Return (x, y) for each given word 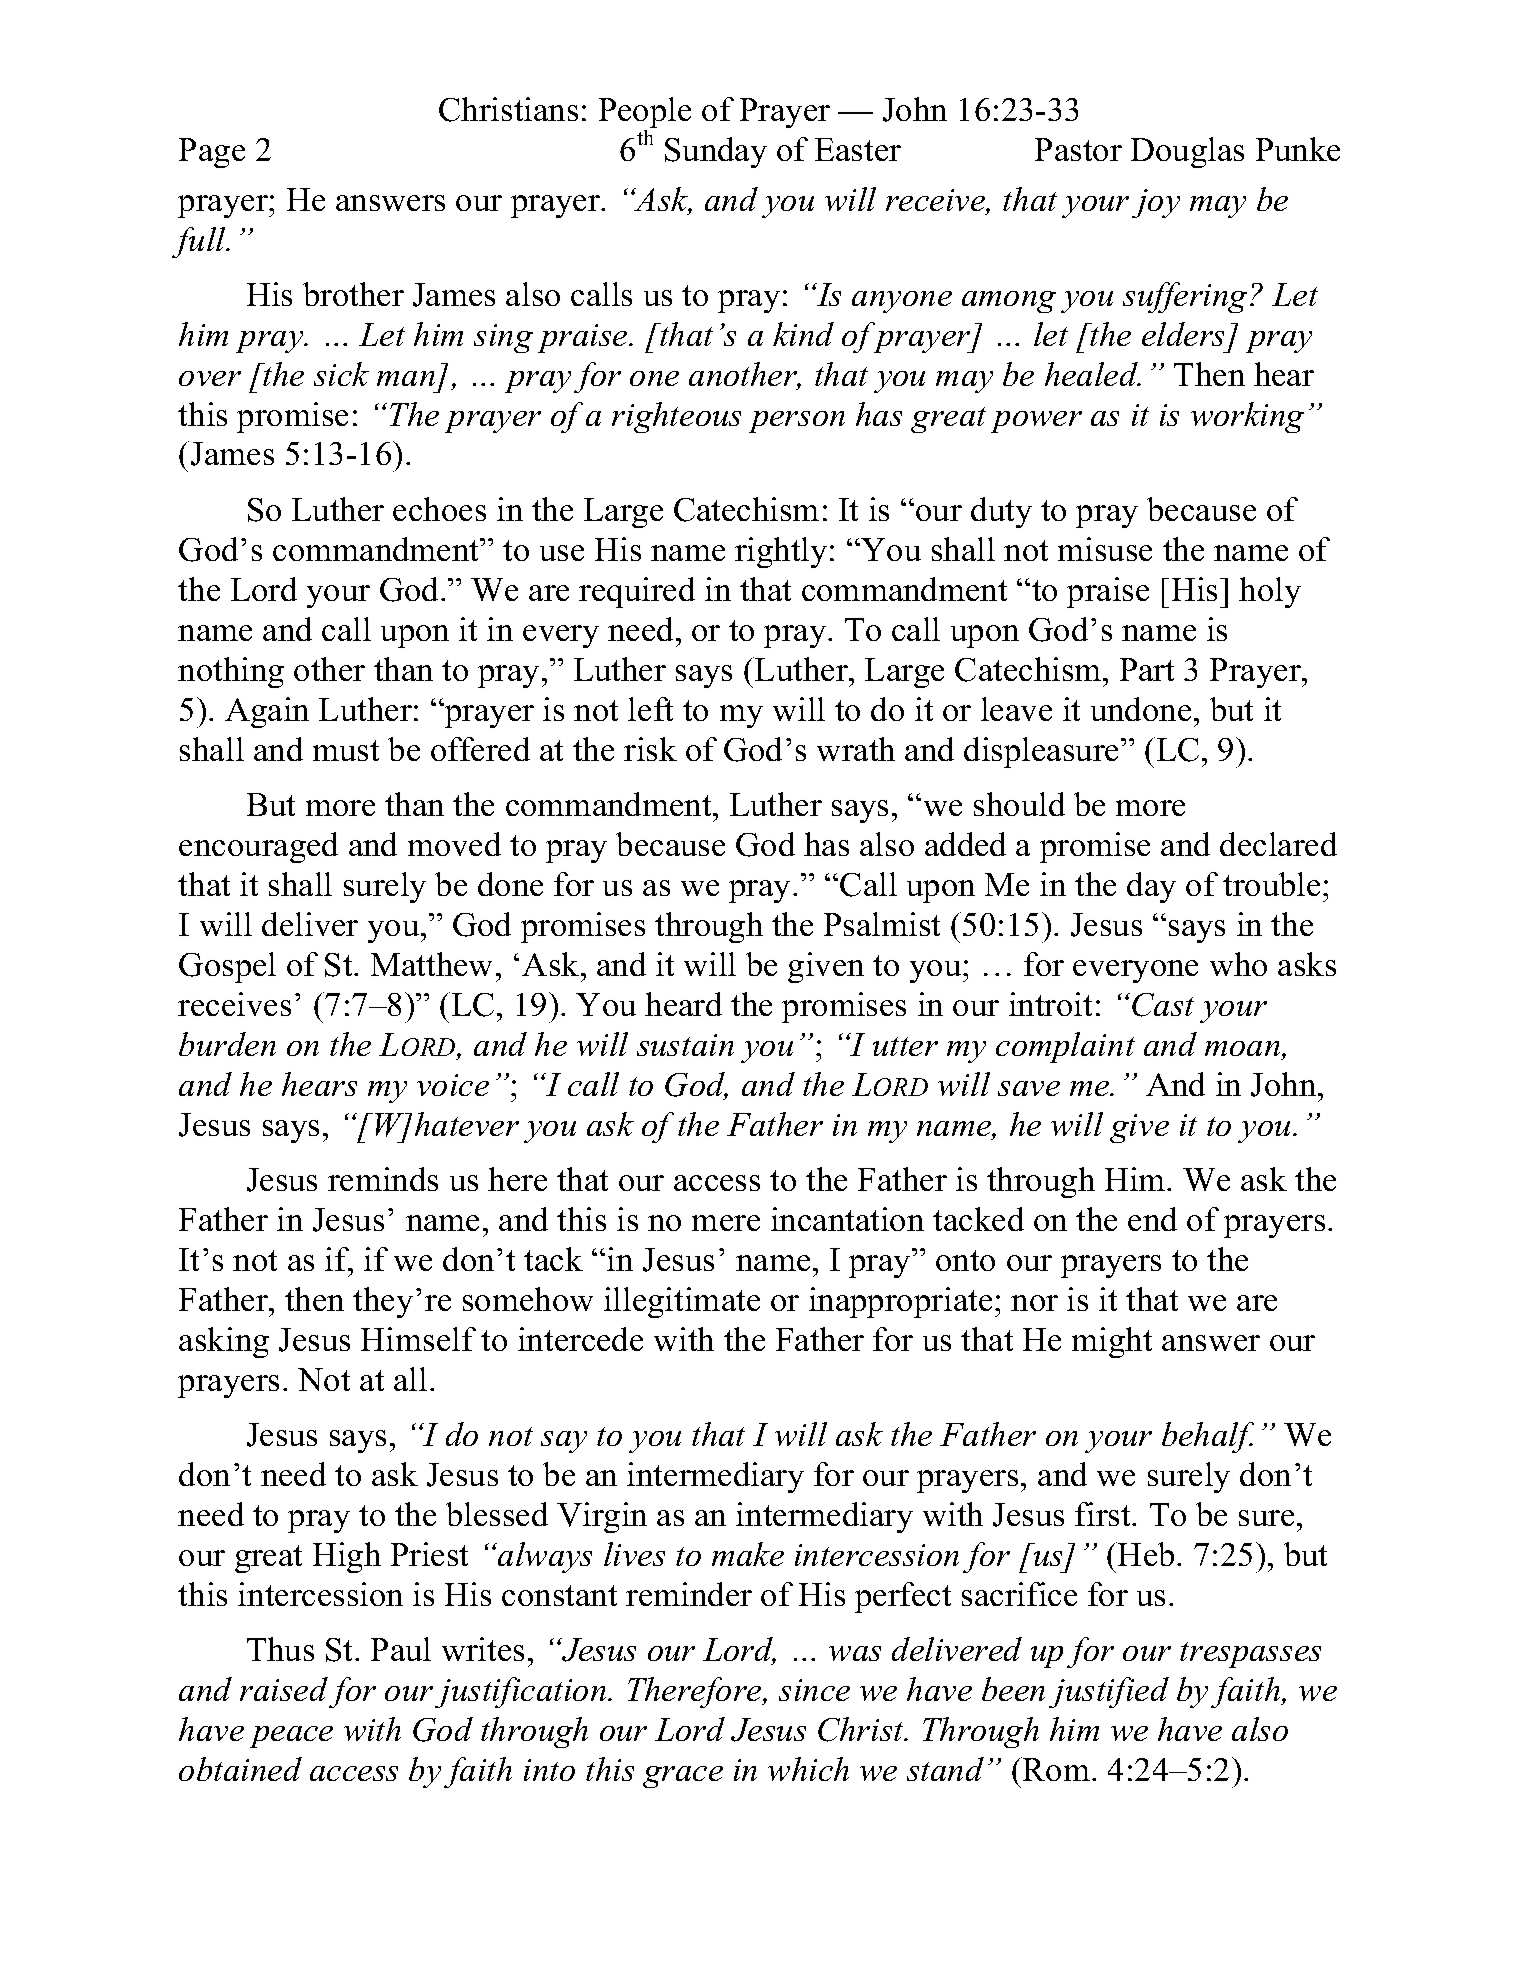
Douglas (1187, 152)
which (808, 1769)
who (1238, 964)
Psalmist (882, 924)
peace (291, 1737)
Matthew (431, 964)
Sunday (716, 152)
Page (212, 153)
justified (1109, 1692)
